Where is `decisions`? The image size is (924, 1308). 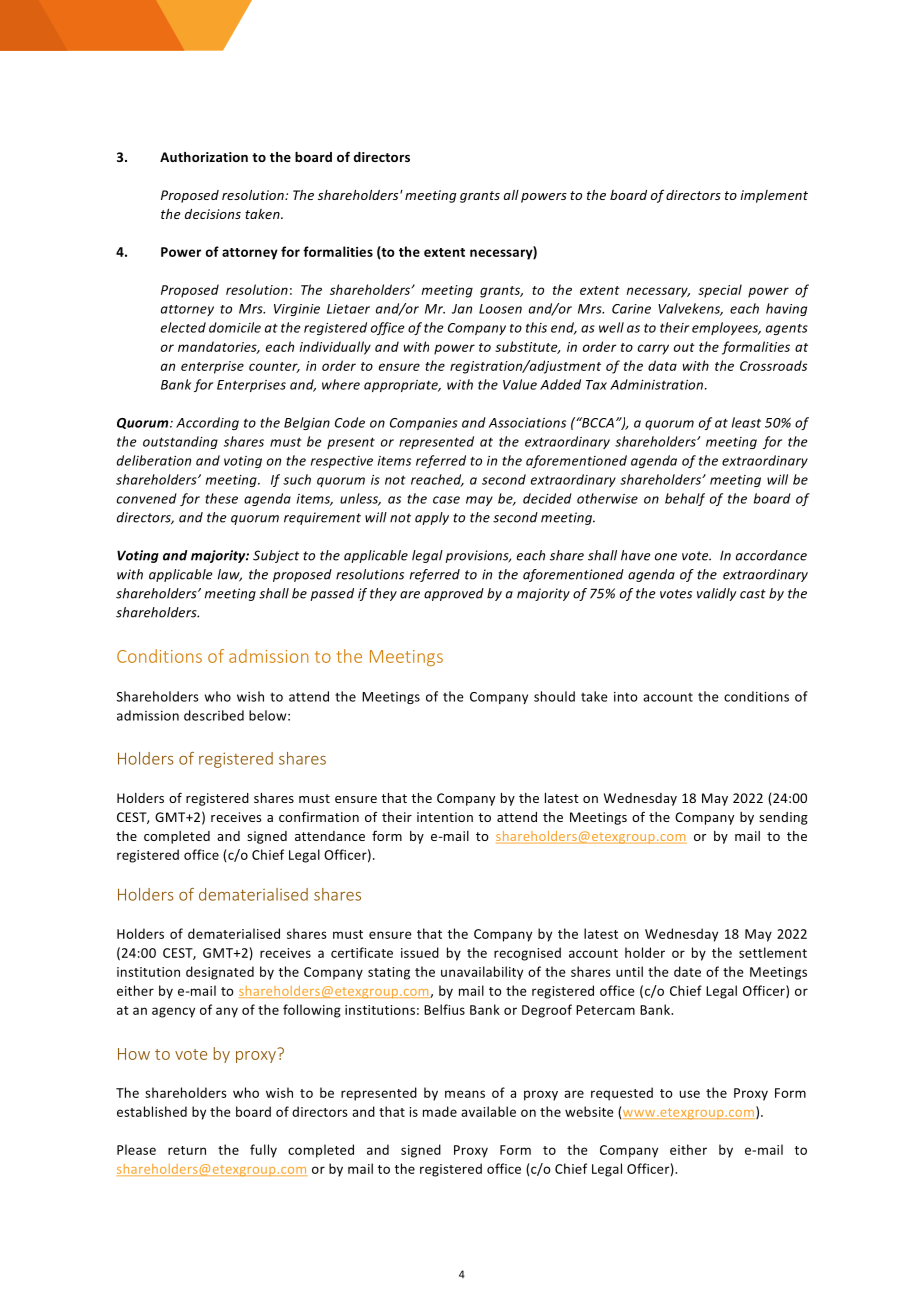
decisions is located at coordinates (213, 214).
